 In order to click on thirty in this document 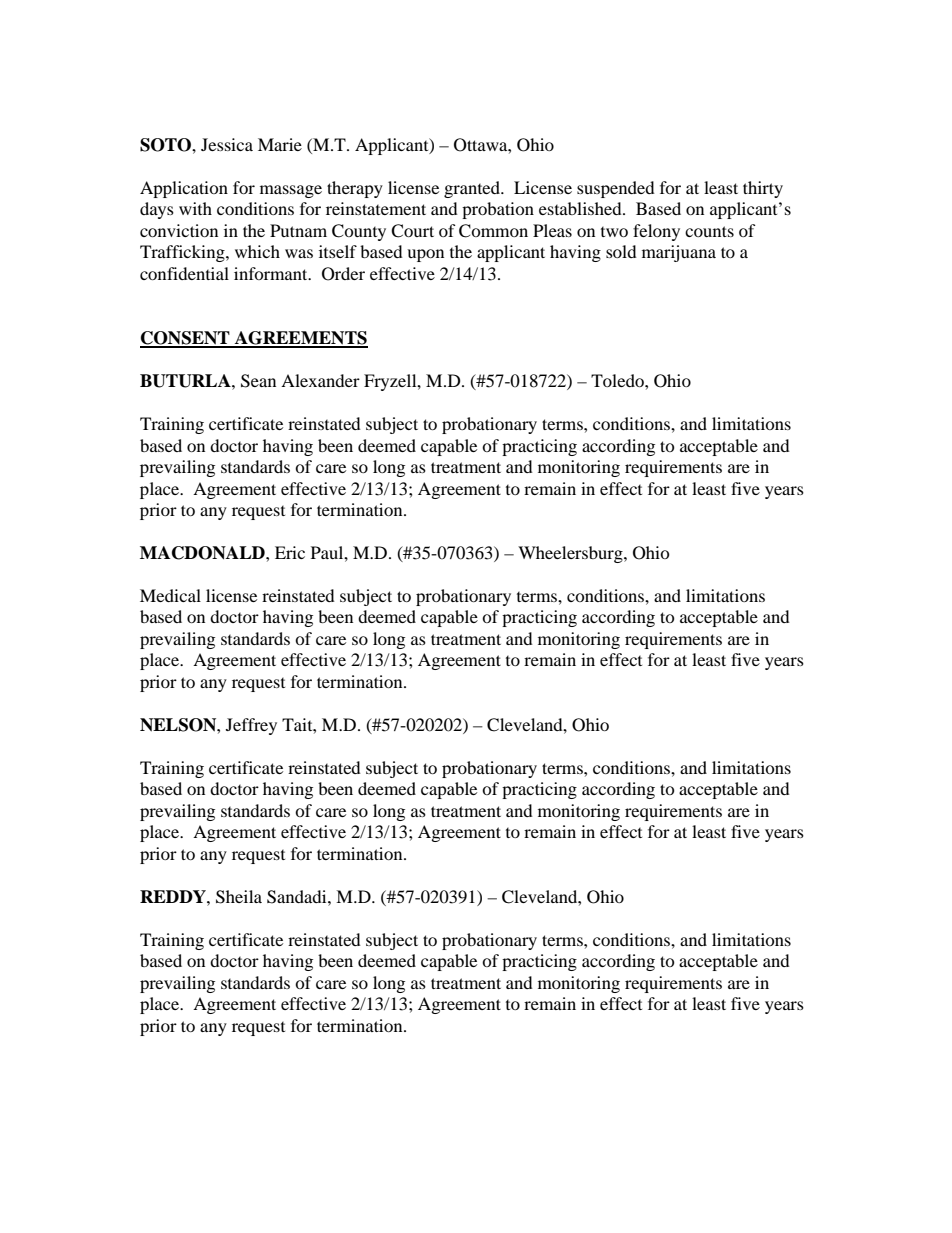, I will do `click(763, 189)`.
